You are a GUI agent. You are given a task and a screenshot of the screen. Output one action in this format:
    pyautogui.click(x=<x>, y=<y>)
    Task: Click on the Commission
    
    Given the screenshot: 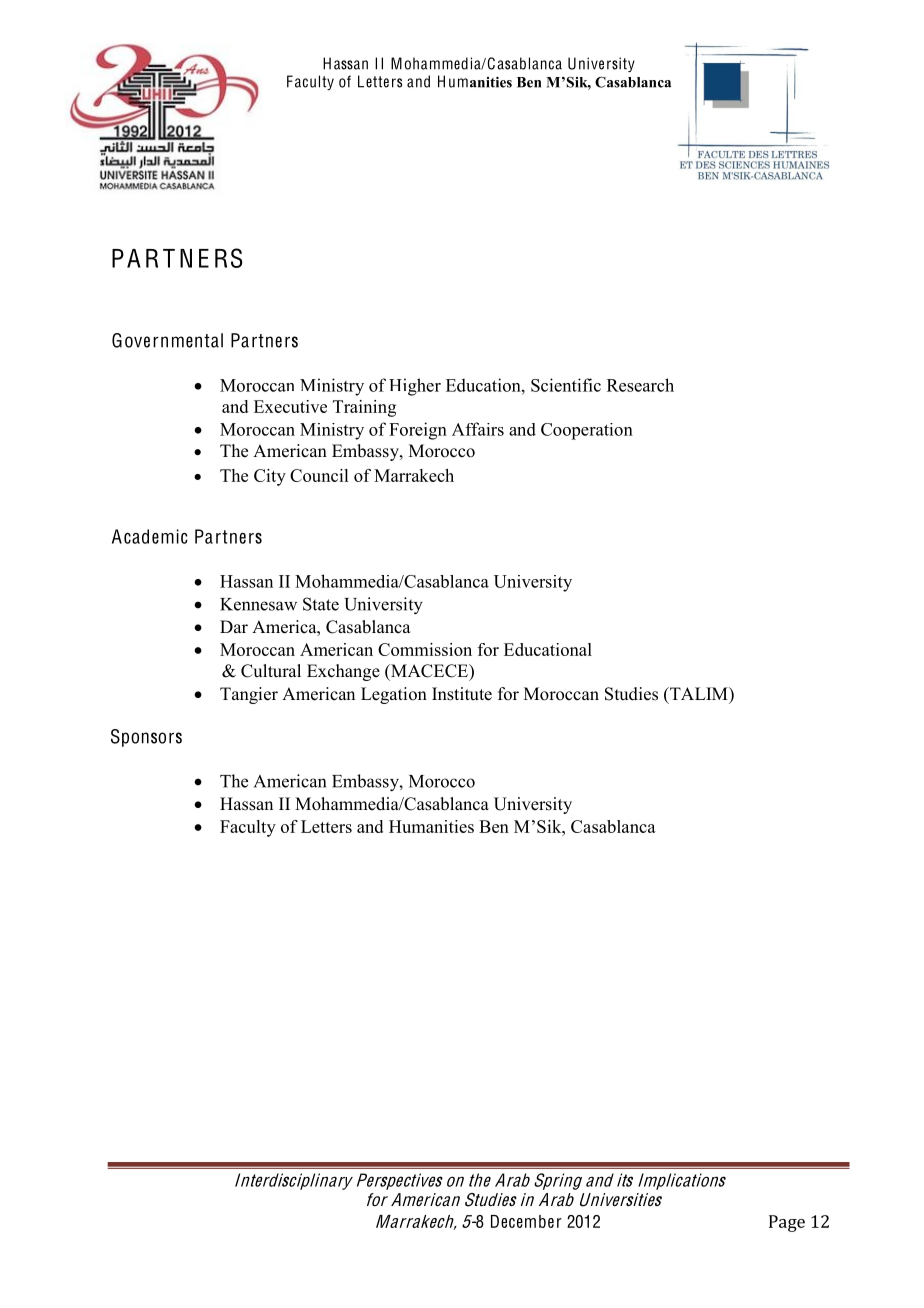 What is the action you would take?
    pyautogui.click(x=425, y=649)
